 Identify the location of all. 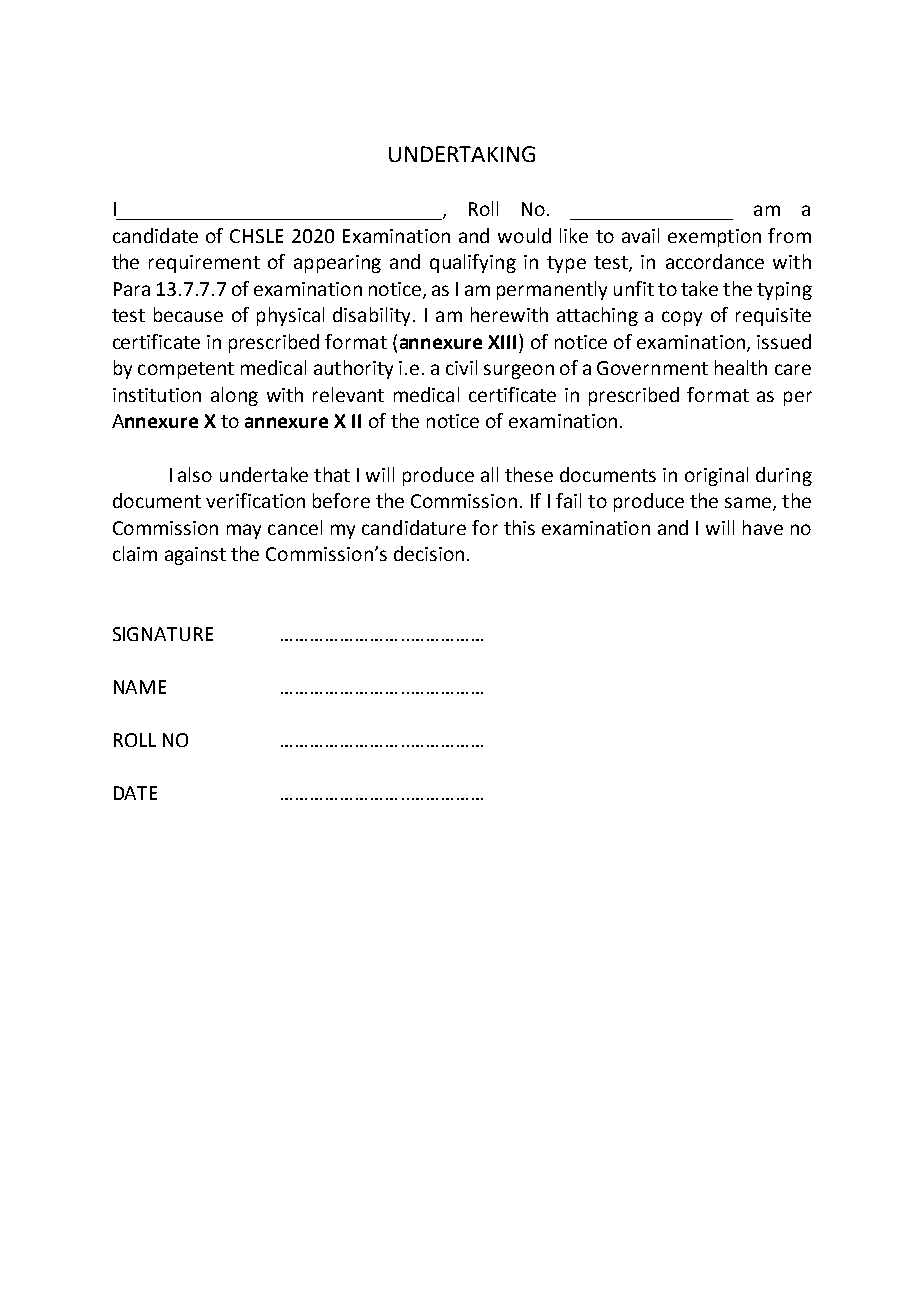
(489, 474).
